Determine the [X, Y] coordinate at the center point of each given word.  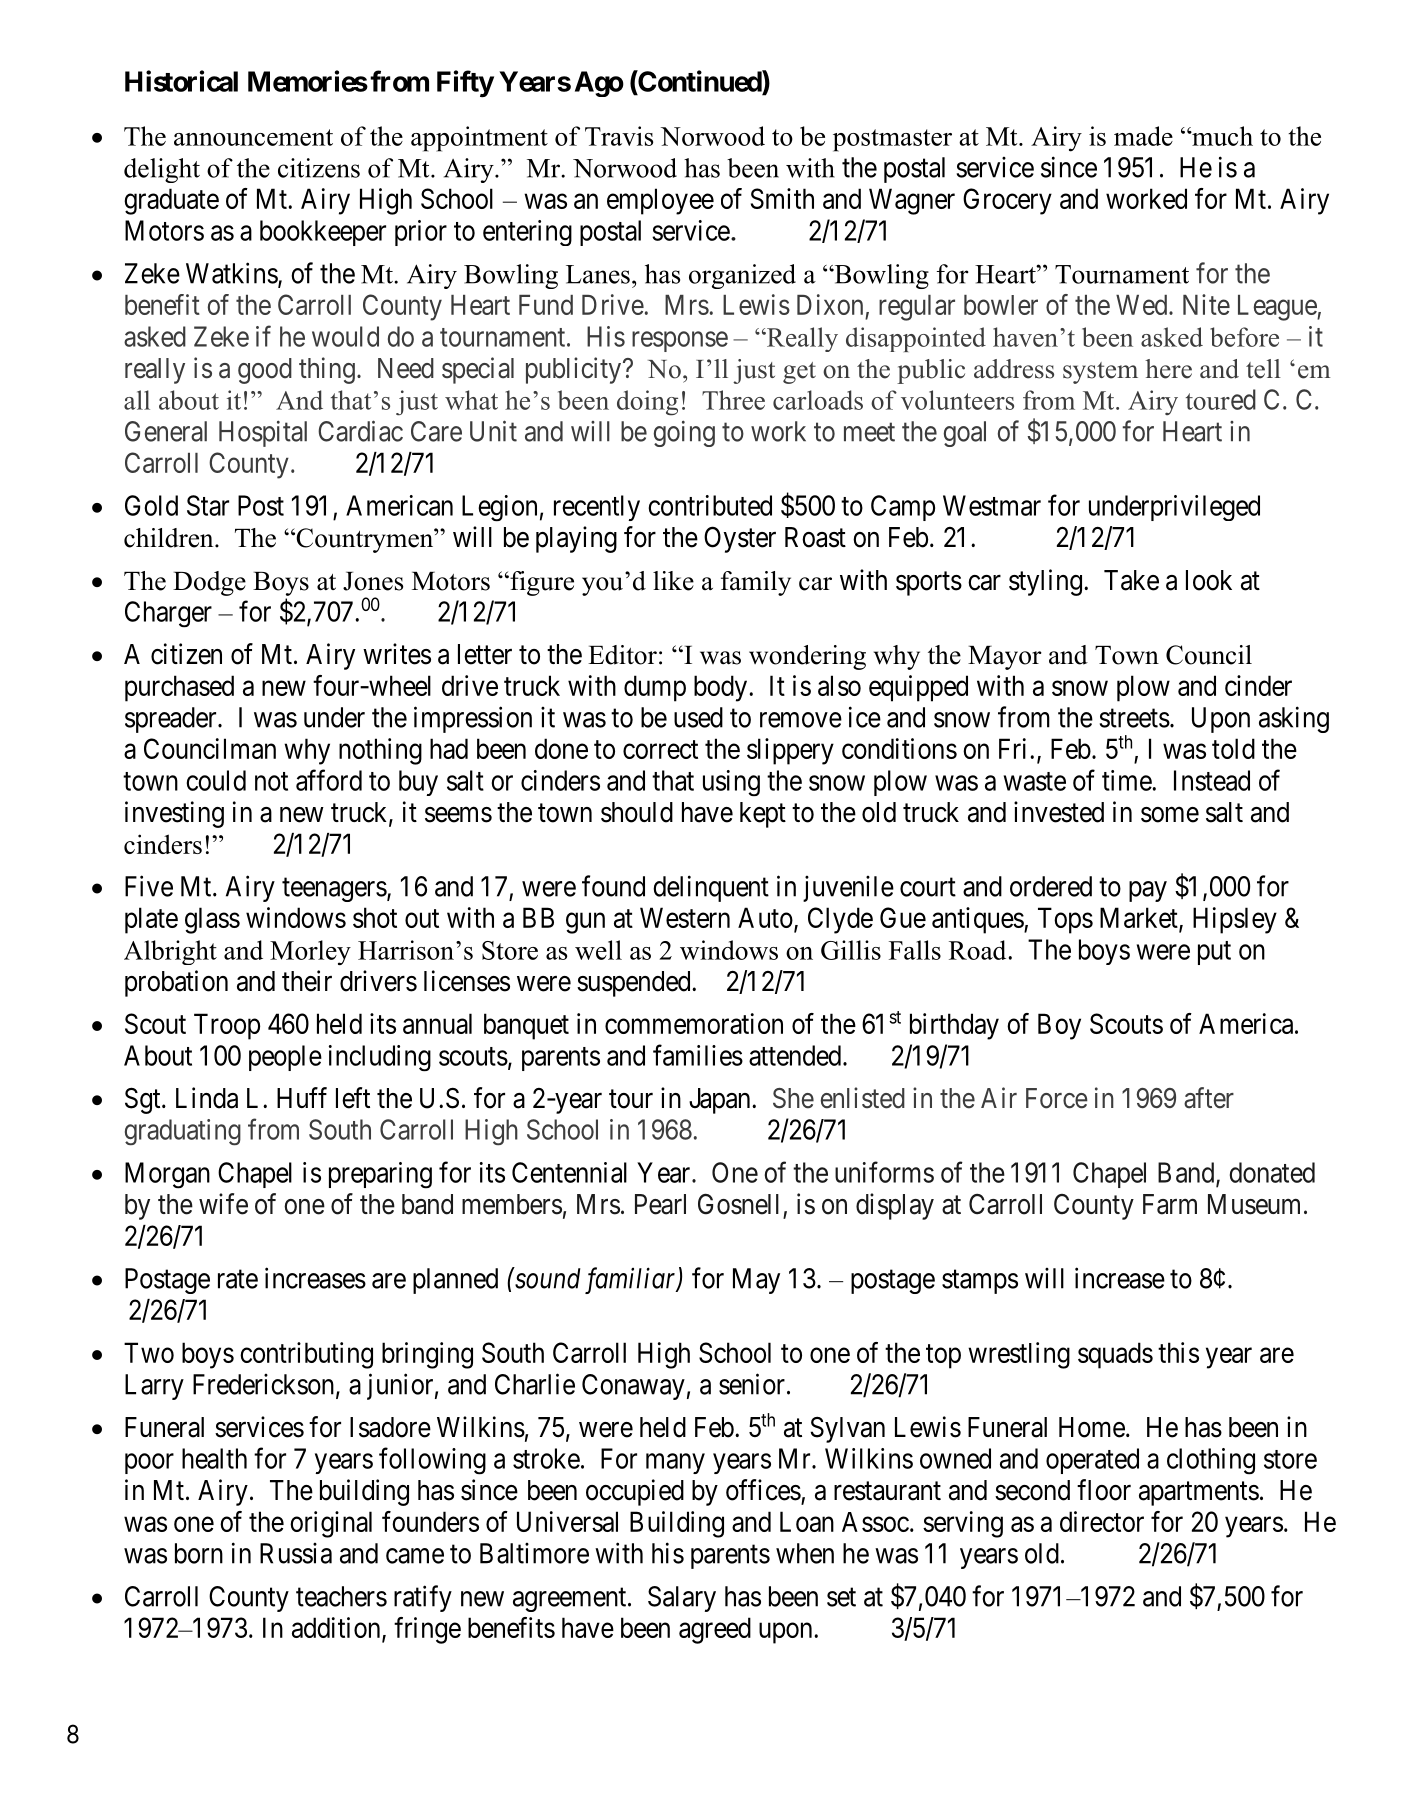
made [1143, 136]
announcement [253, 137]
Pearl [660, 1204]
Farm [1170, 1204]
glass [212, 920]
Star [208, 505]
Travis [619, 136]
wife [223, 1204]
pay [1148, 891]
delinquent [711, 888]
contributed [710, 505]
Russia [296, 1553]
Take [1131, 580]
